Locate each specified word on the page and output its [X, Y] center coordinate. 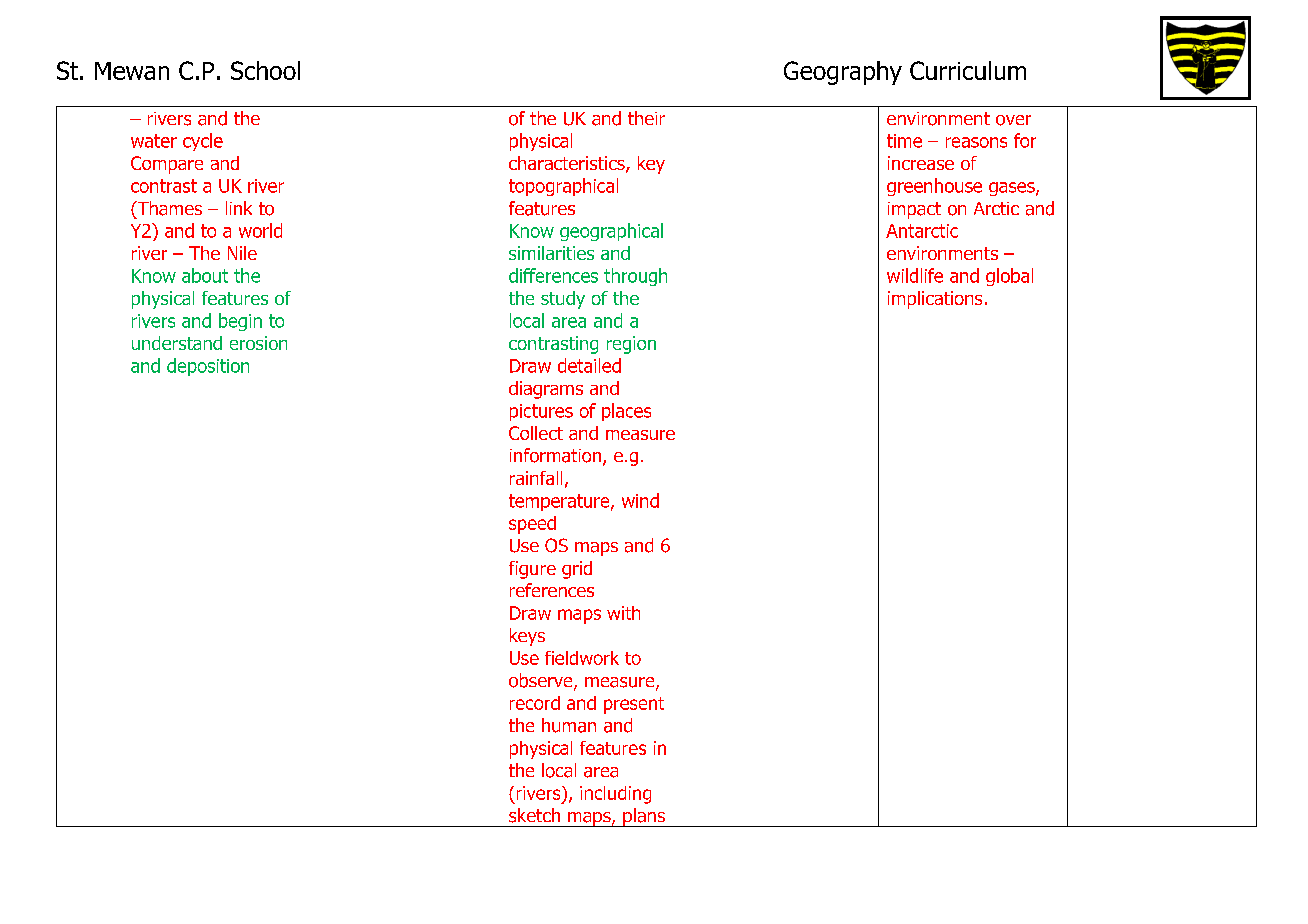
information [557, 456]
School [265, 70]
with [623, 613]
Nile [242, 253]
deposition [208, 367]
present [634, 705]
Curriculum [968, 70]
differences [553, 275]
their [646, 118]
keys [527, 637]
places [626, 412]
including [615, 795]
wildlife [915, 275]
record [535, 703]
